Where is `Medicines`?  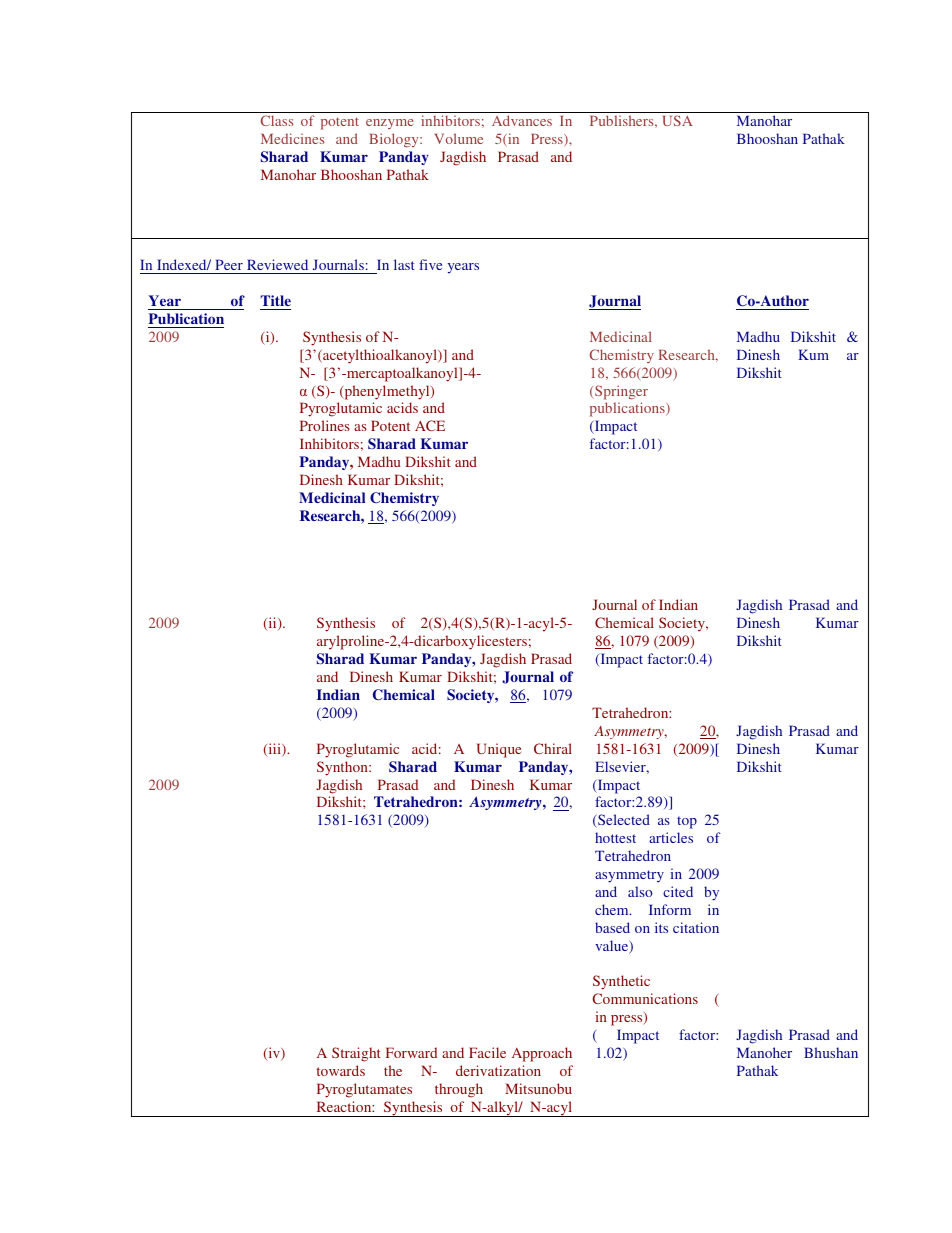 Medicines is located at coordinates (293, 138).
